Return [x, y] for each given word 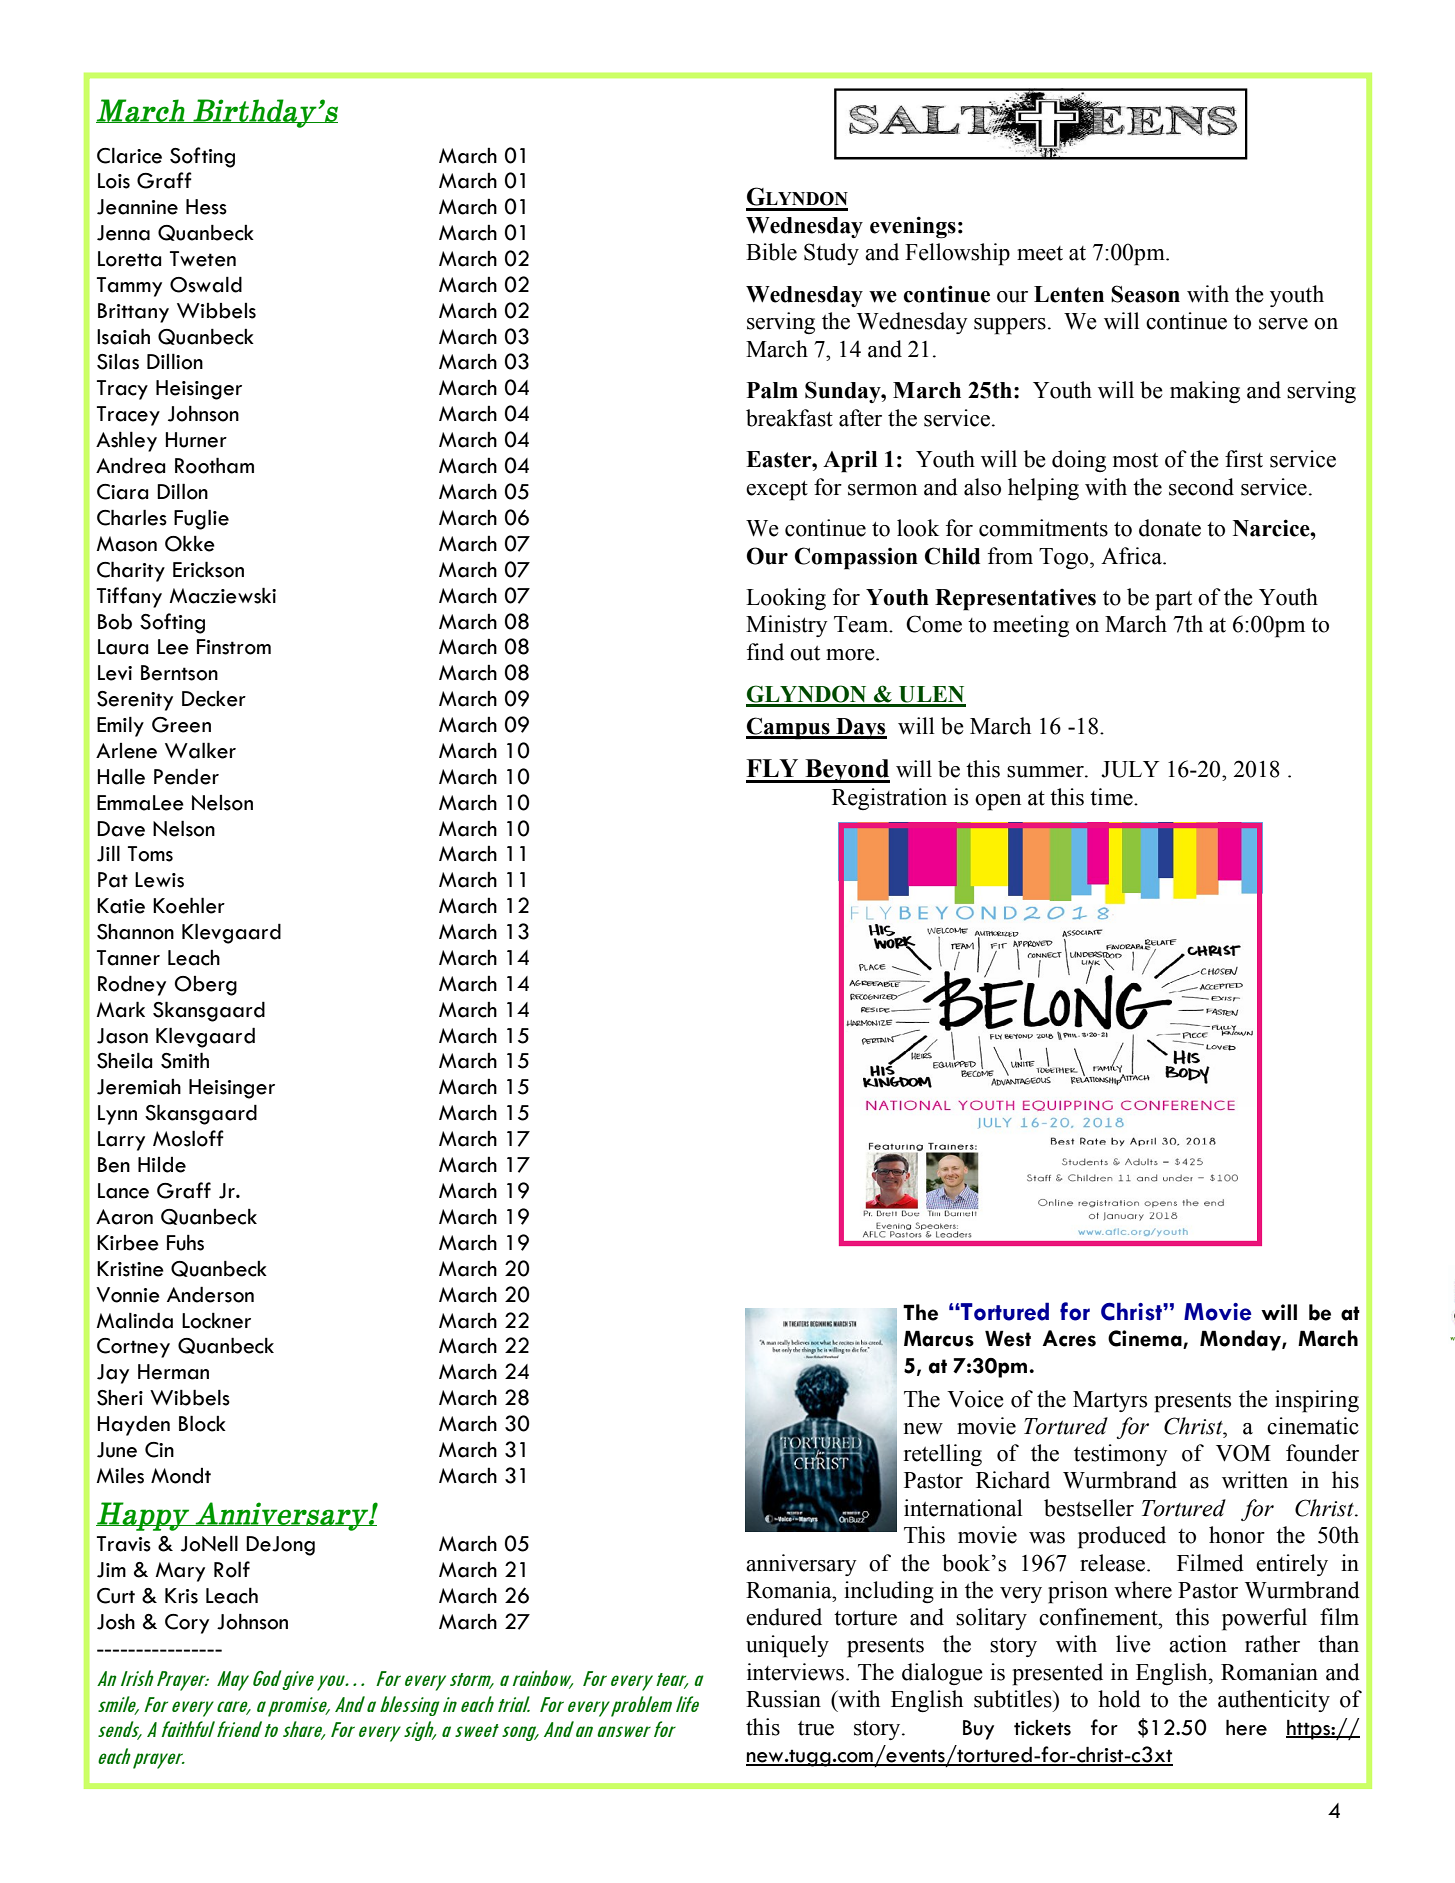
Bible [771, 252]
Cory [187, 1624]
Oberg [206, 986]
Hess [206, 207]
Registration [889, 799]
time [1112, 797]
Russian [783, 1699]
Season [1145, 294]
